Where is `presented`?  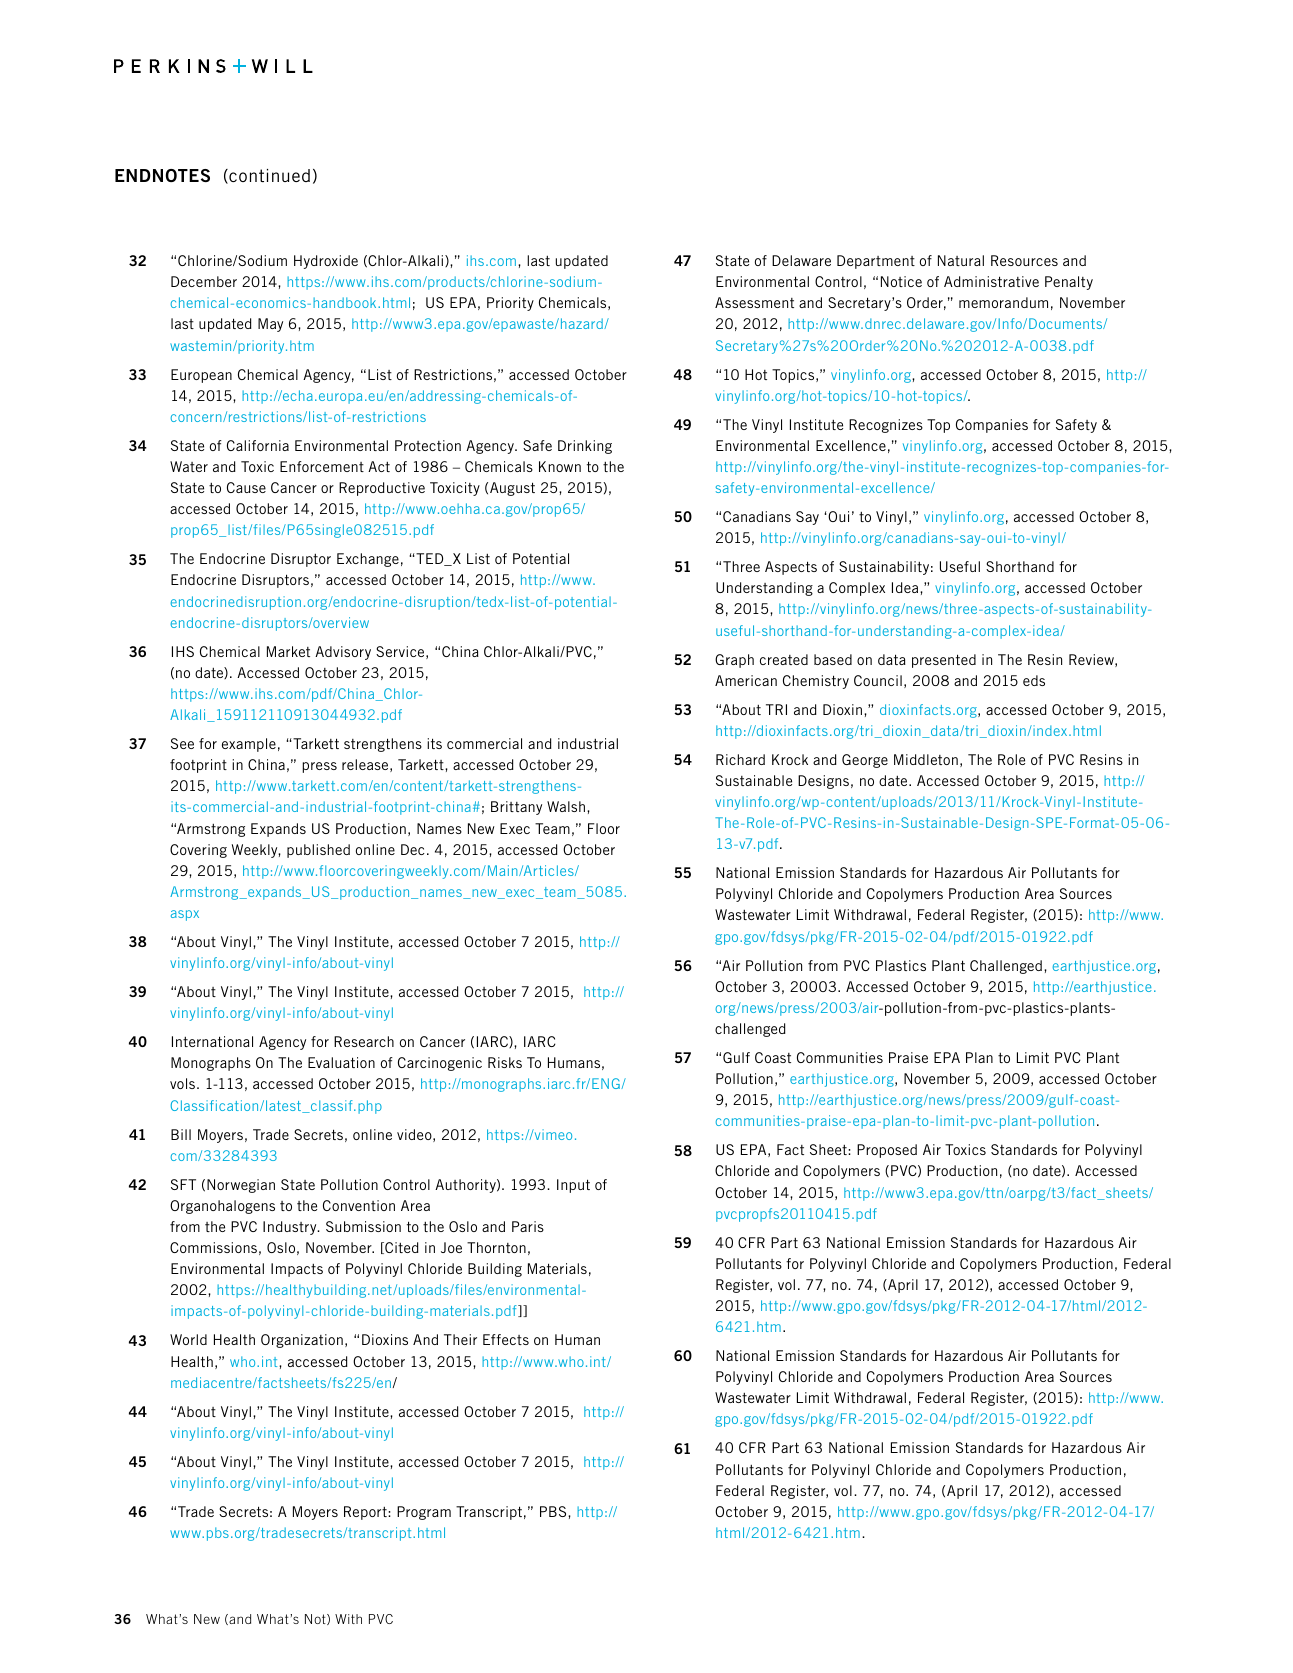
presented is located at coordinates (944, 661).
